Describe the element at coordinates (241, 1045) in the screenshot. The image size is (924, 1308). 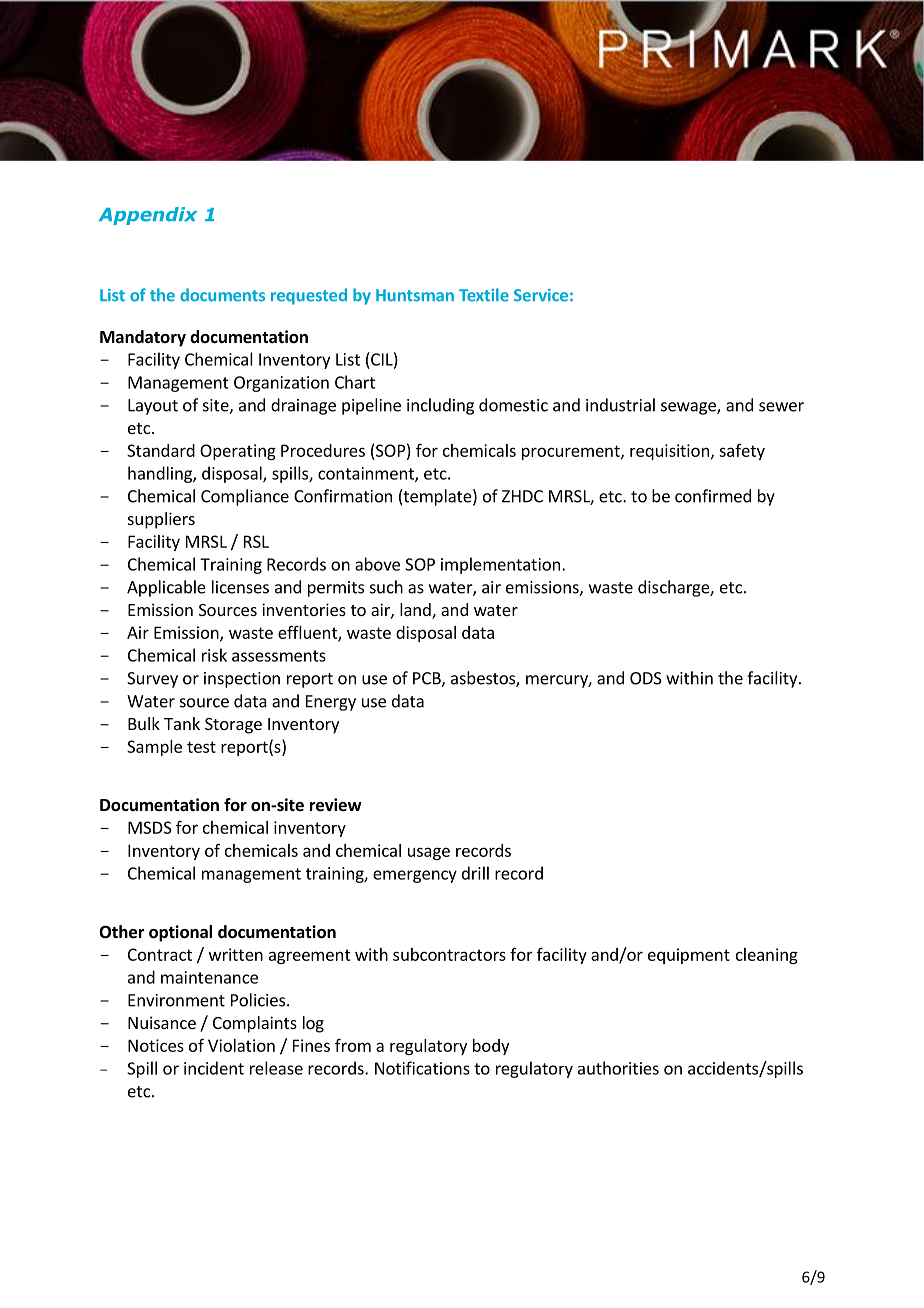
I see `Violation` at that location.
